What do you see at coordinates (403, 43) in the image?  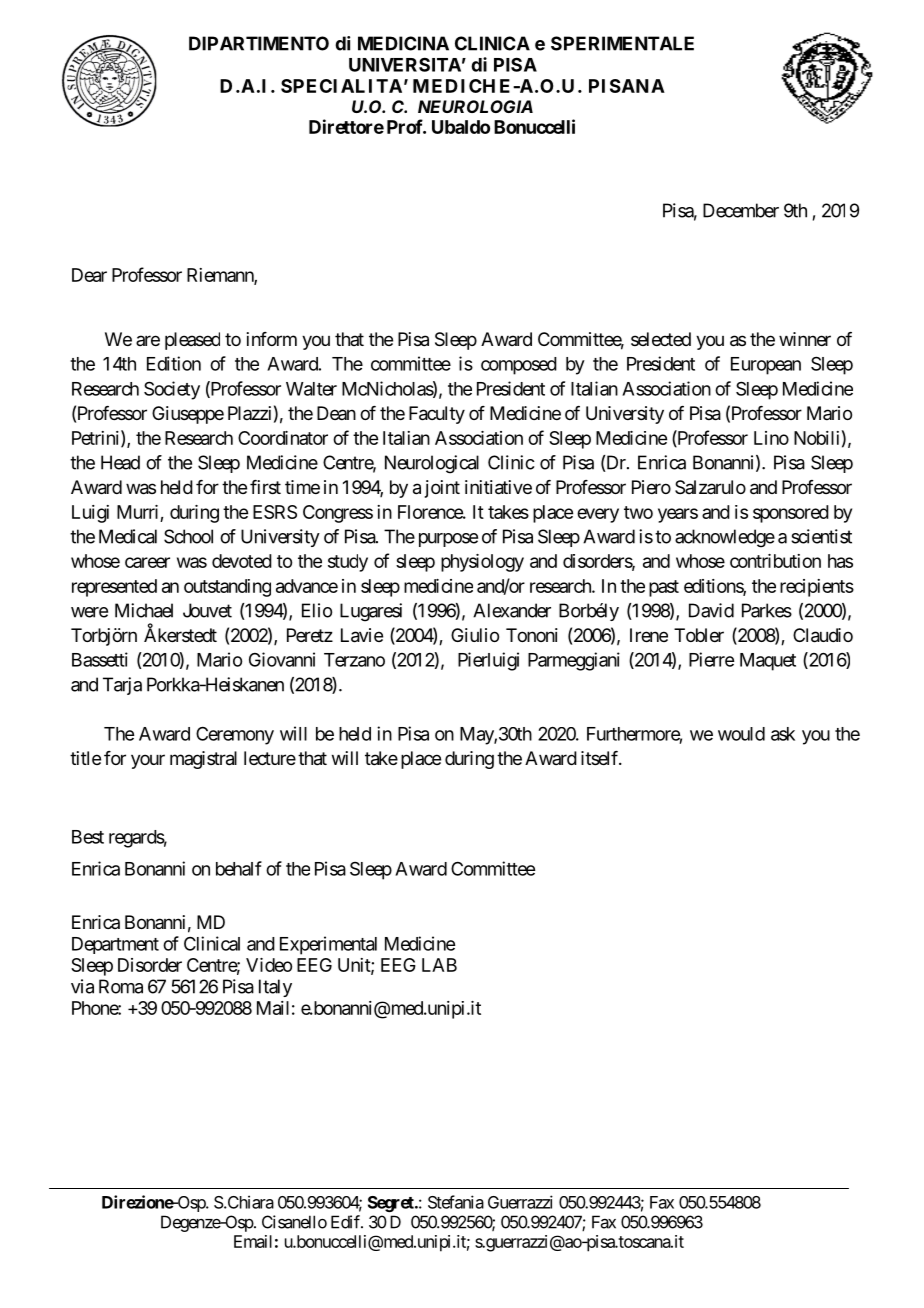 I see `MEDICINA` at bounding box center [403, 43].
